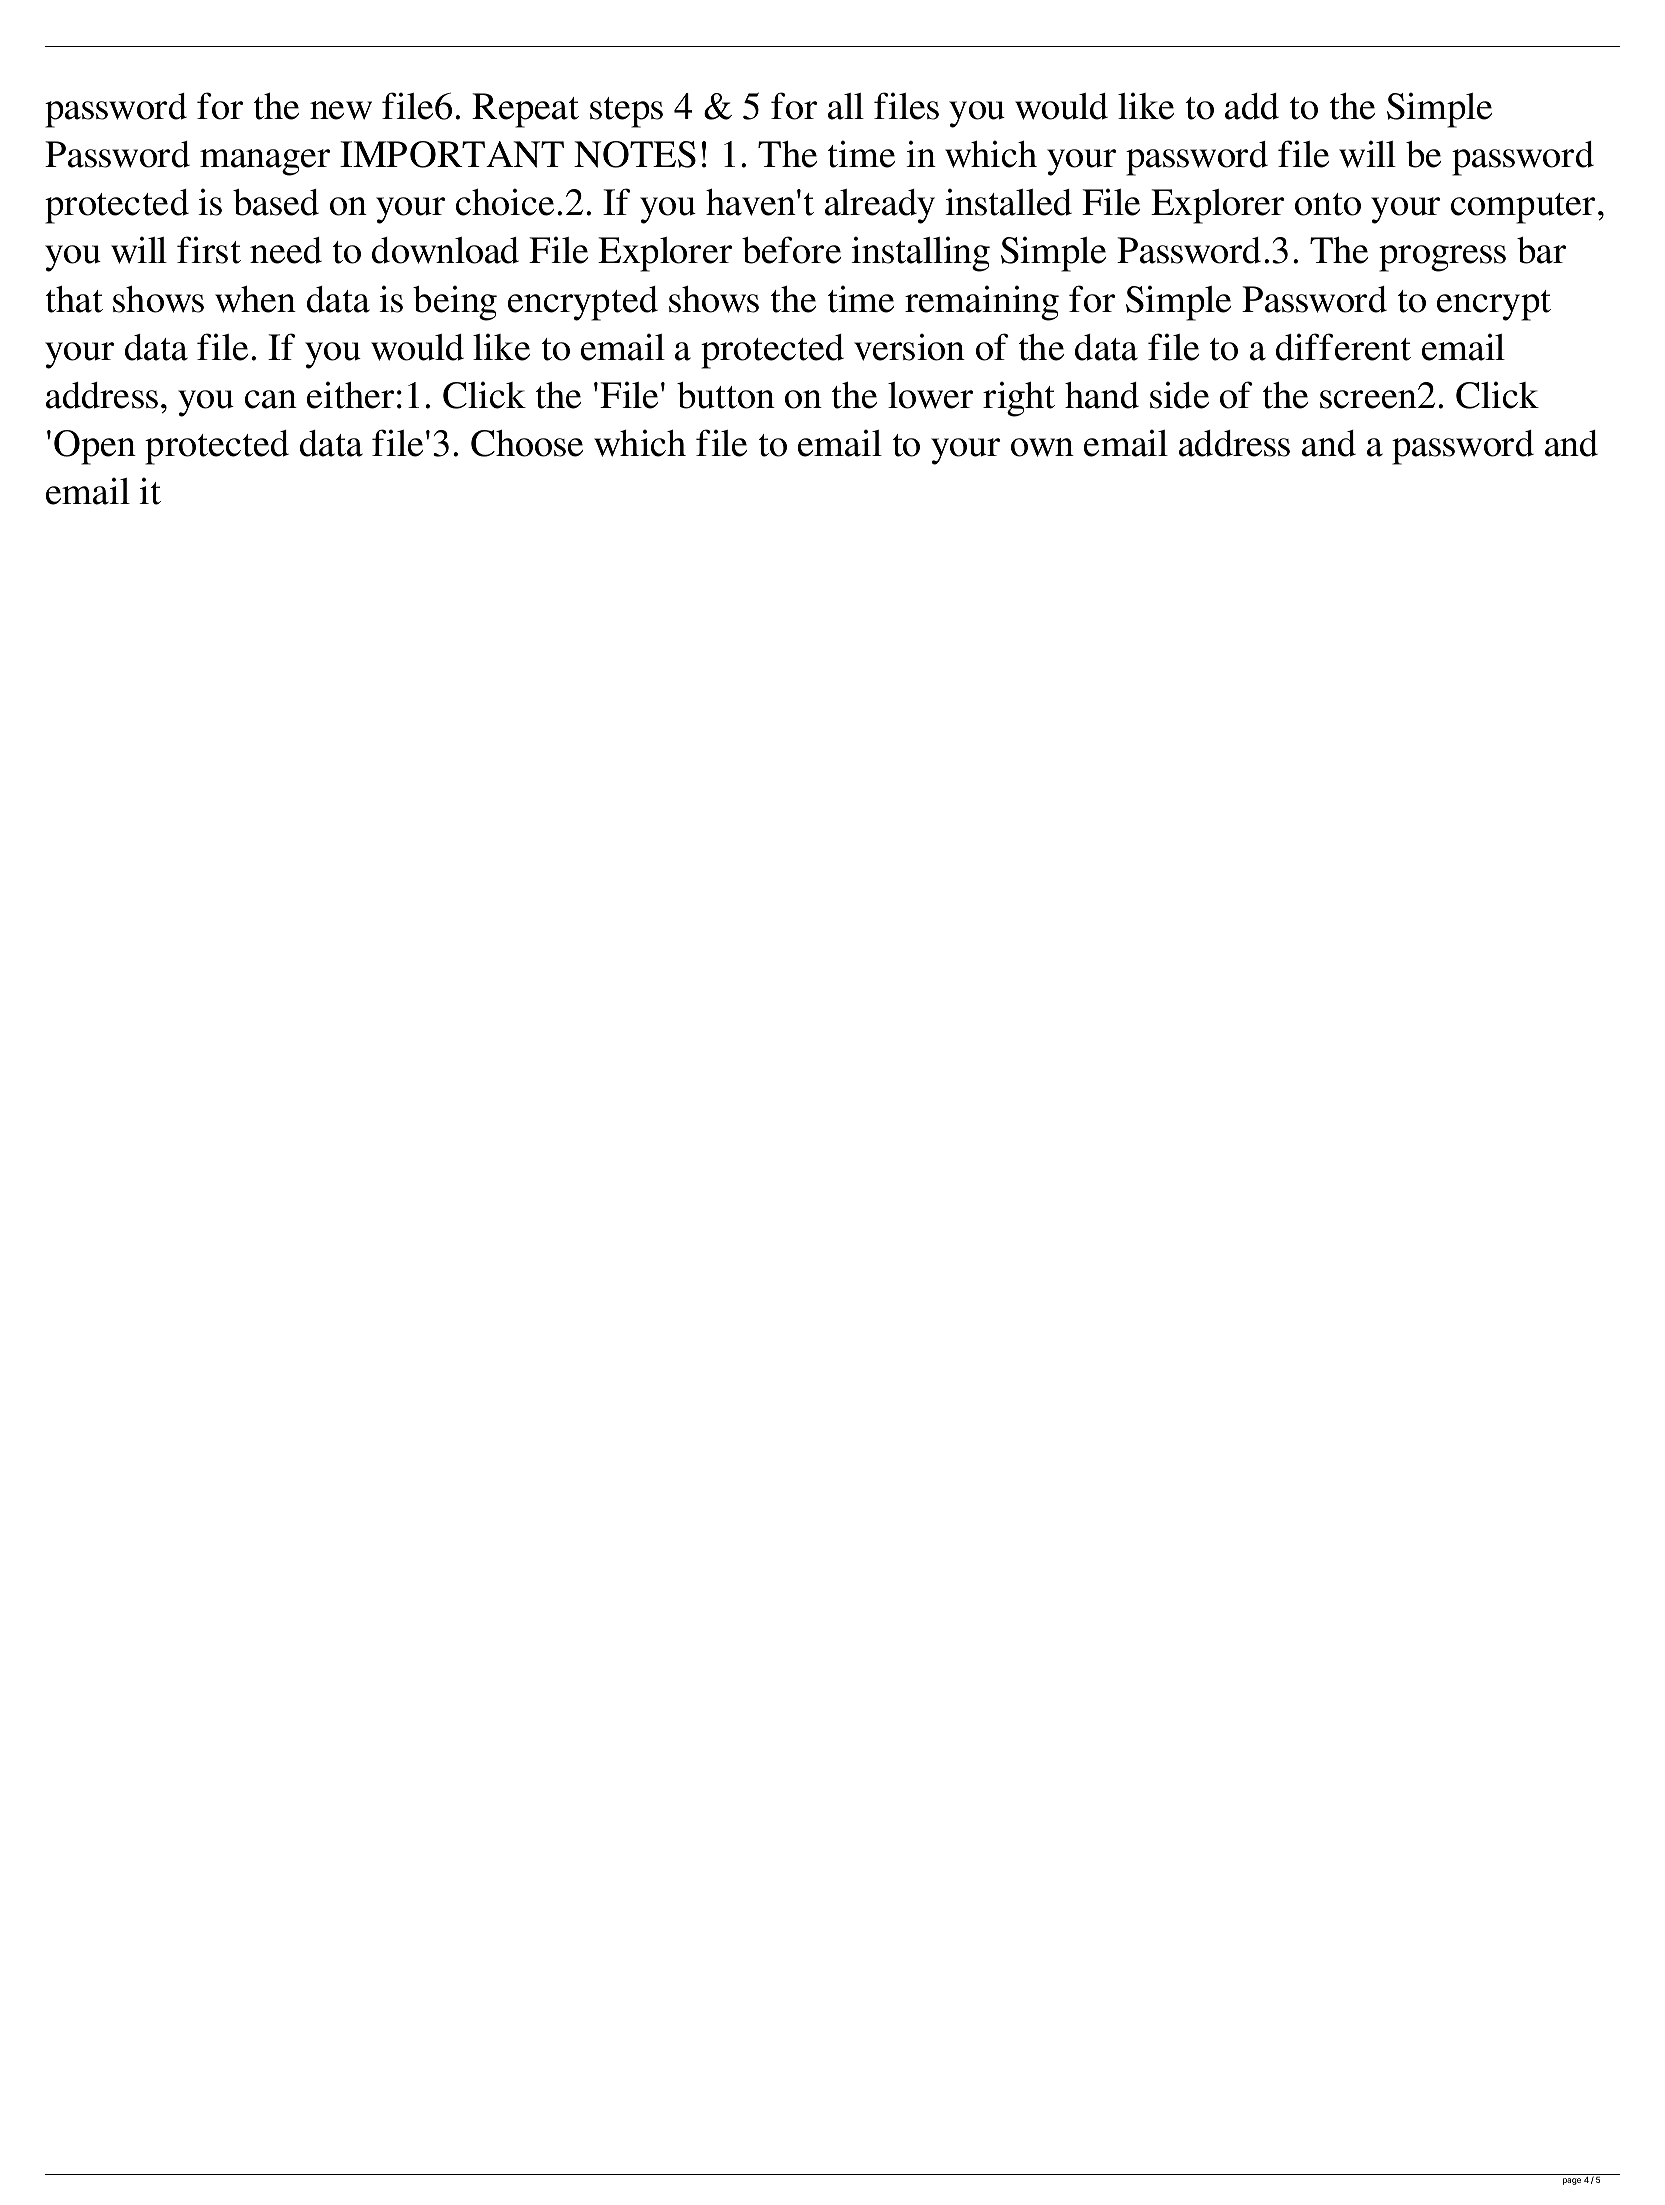 The image size is (1665, 2205). Describe the element at coordinates (95, 447) in the page. I see `Open` at that location.
